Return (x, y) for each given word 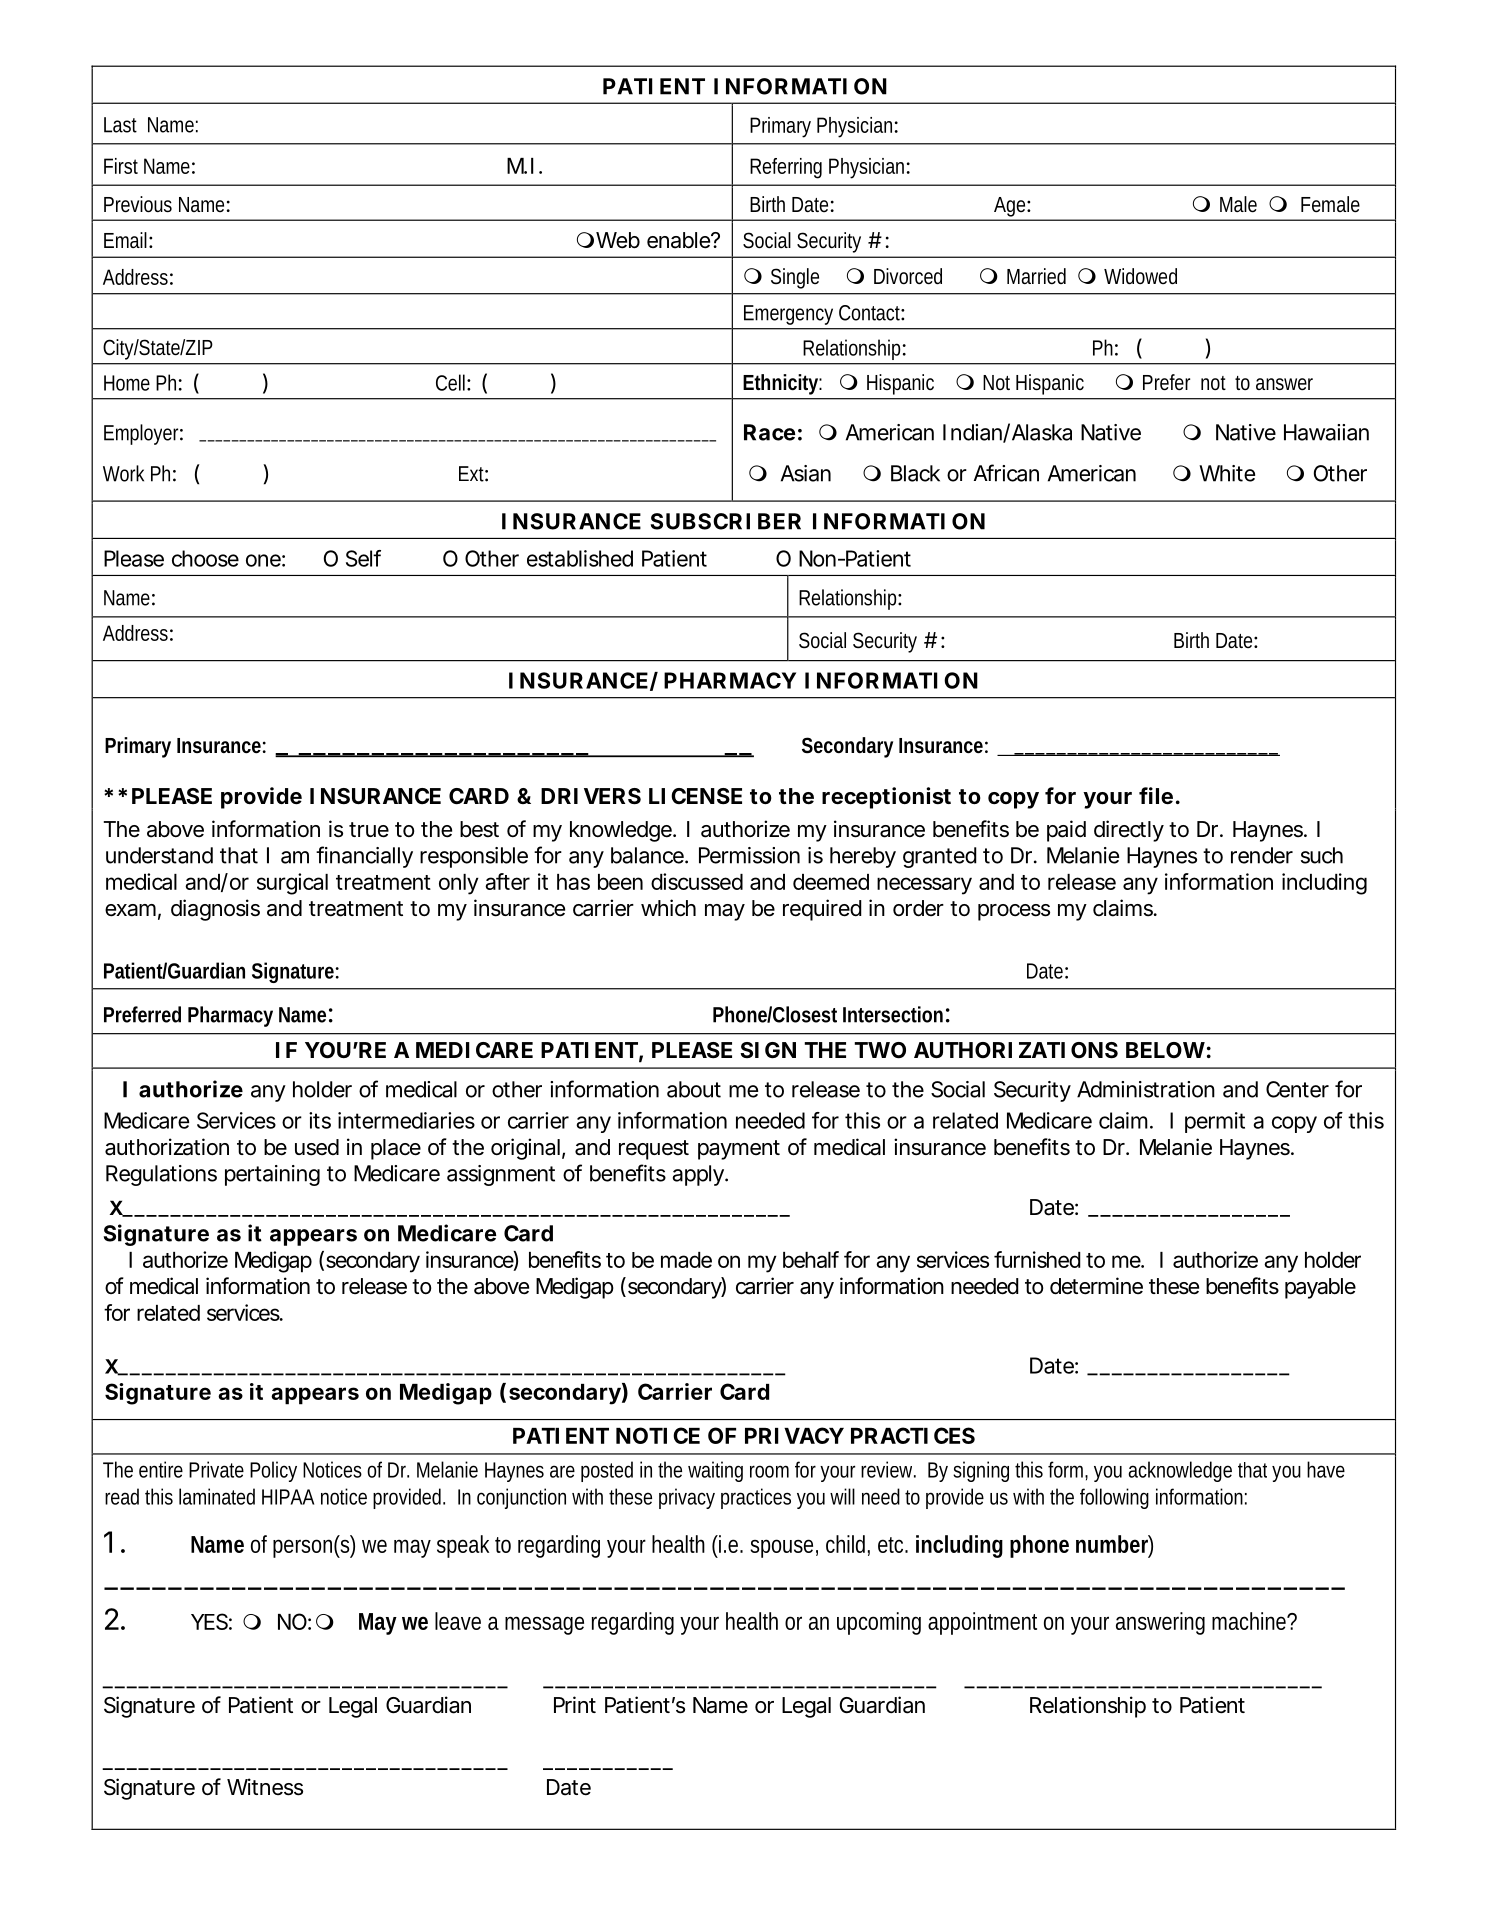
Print (575, 1704)
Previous (138, 204)
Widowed (1140, 276)
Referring (786, 168)
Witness (265, 1787)
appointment (982, 1623)
